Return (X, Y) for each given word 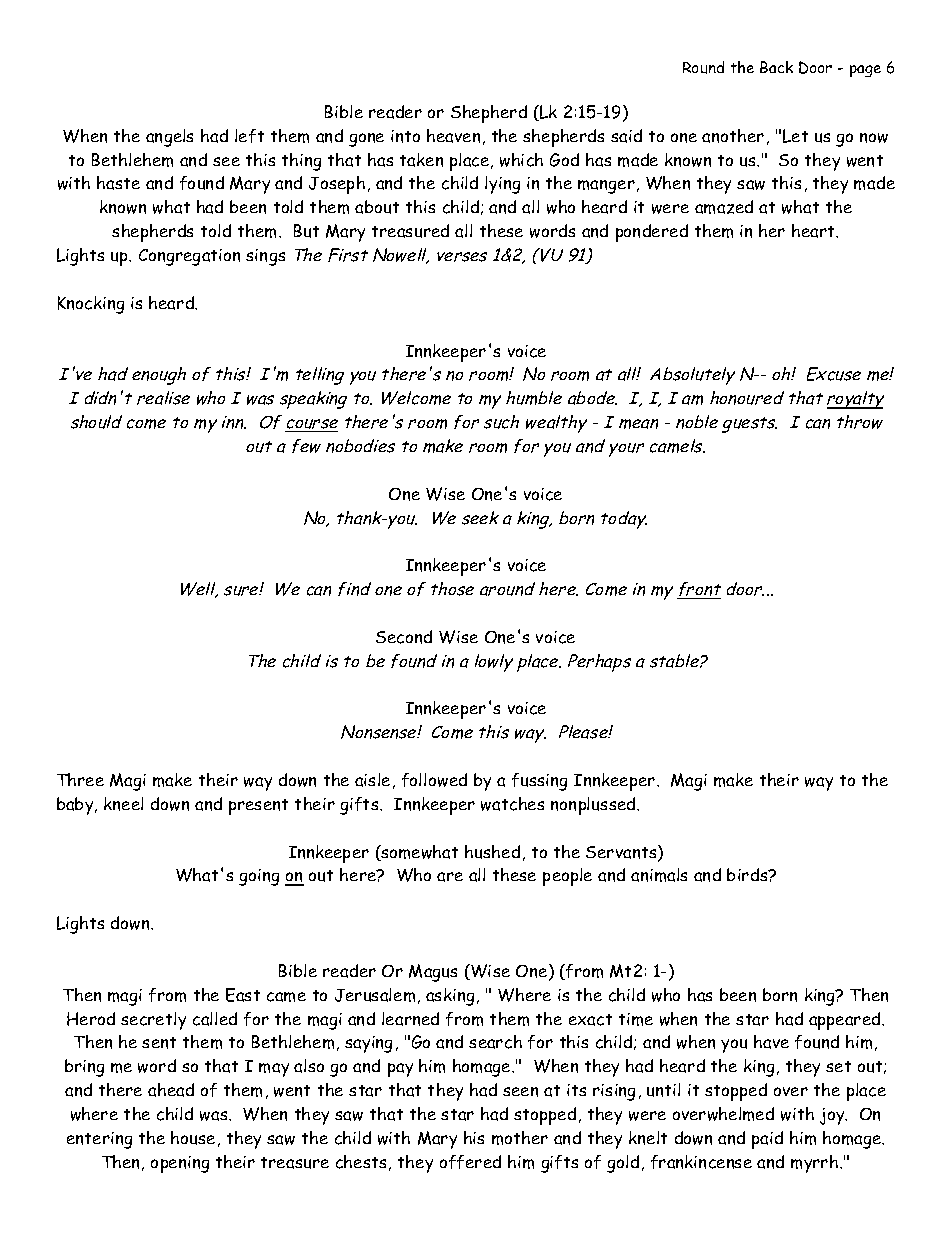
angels (169, 138)
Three (80, 779)
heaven (453, 136)
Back (776, 67)
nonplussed (594, 806)
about (377, 207)
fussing (539, 782)
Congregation (189, 257)
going (259, 877)
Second (404, 637)
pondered (652, 233)
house (193, 1138)
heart (814, 231)
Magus (433, 973)
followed (434, 780)
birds (748, 874)
